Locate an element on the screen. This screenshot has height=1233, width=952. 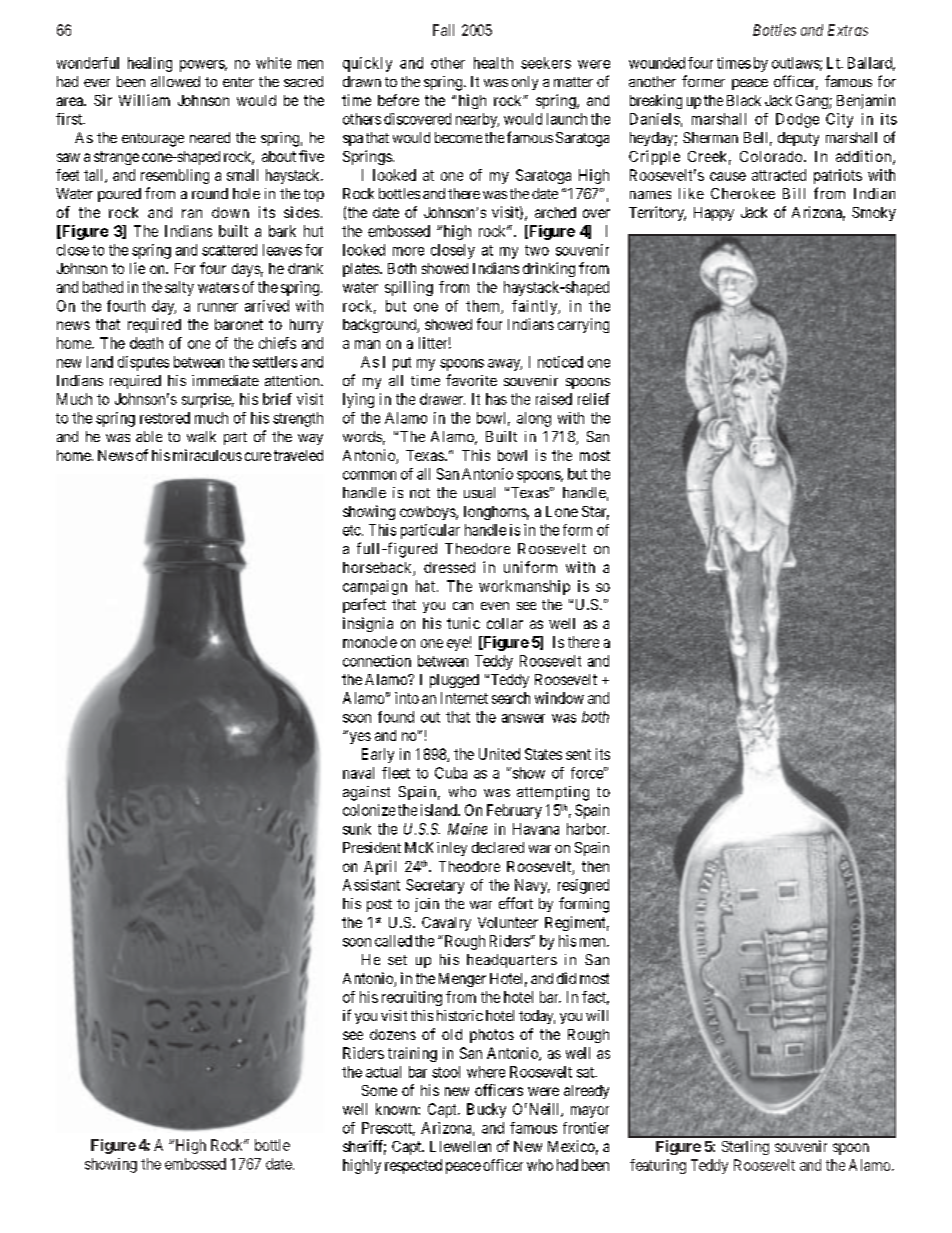
healing is located at coordinates (150, 64).
